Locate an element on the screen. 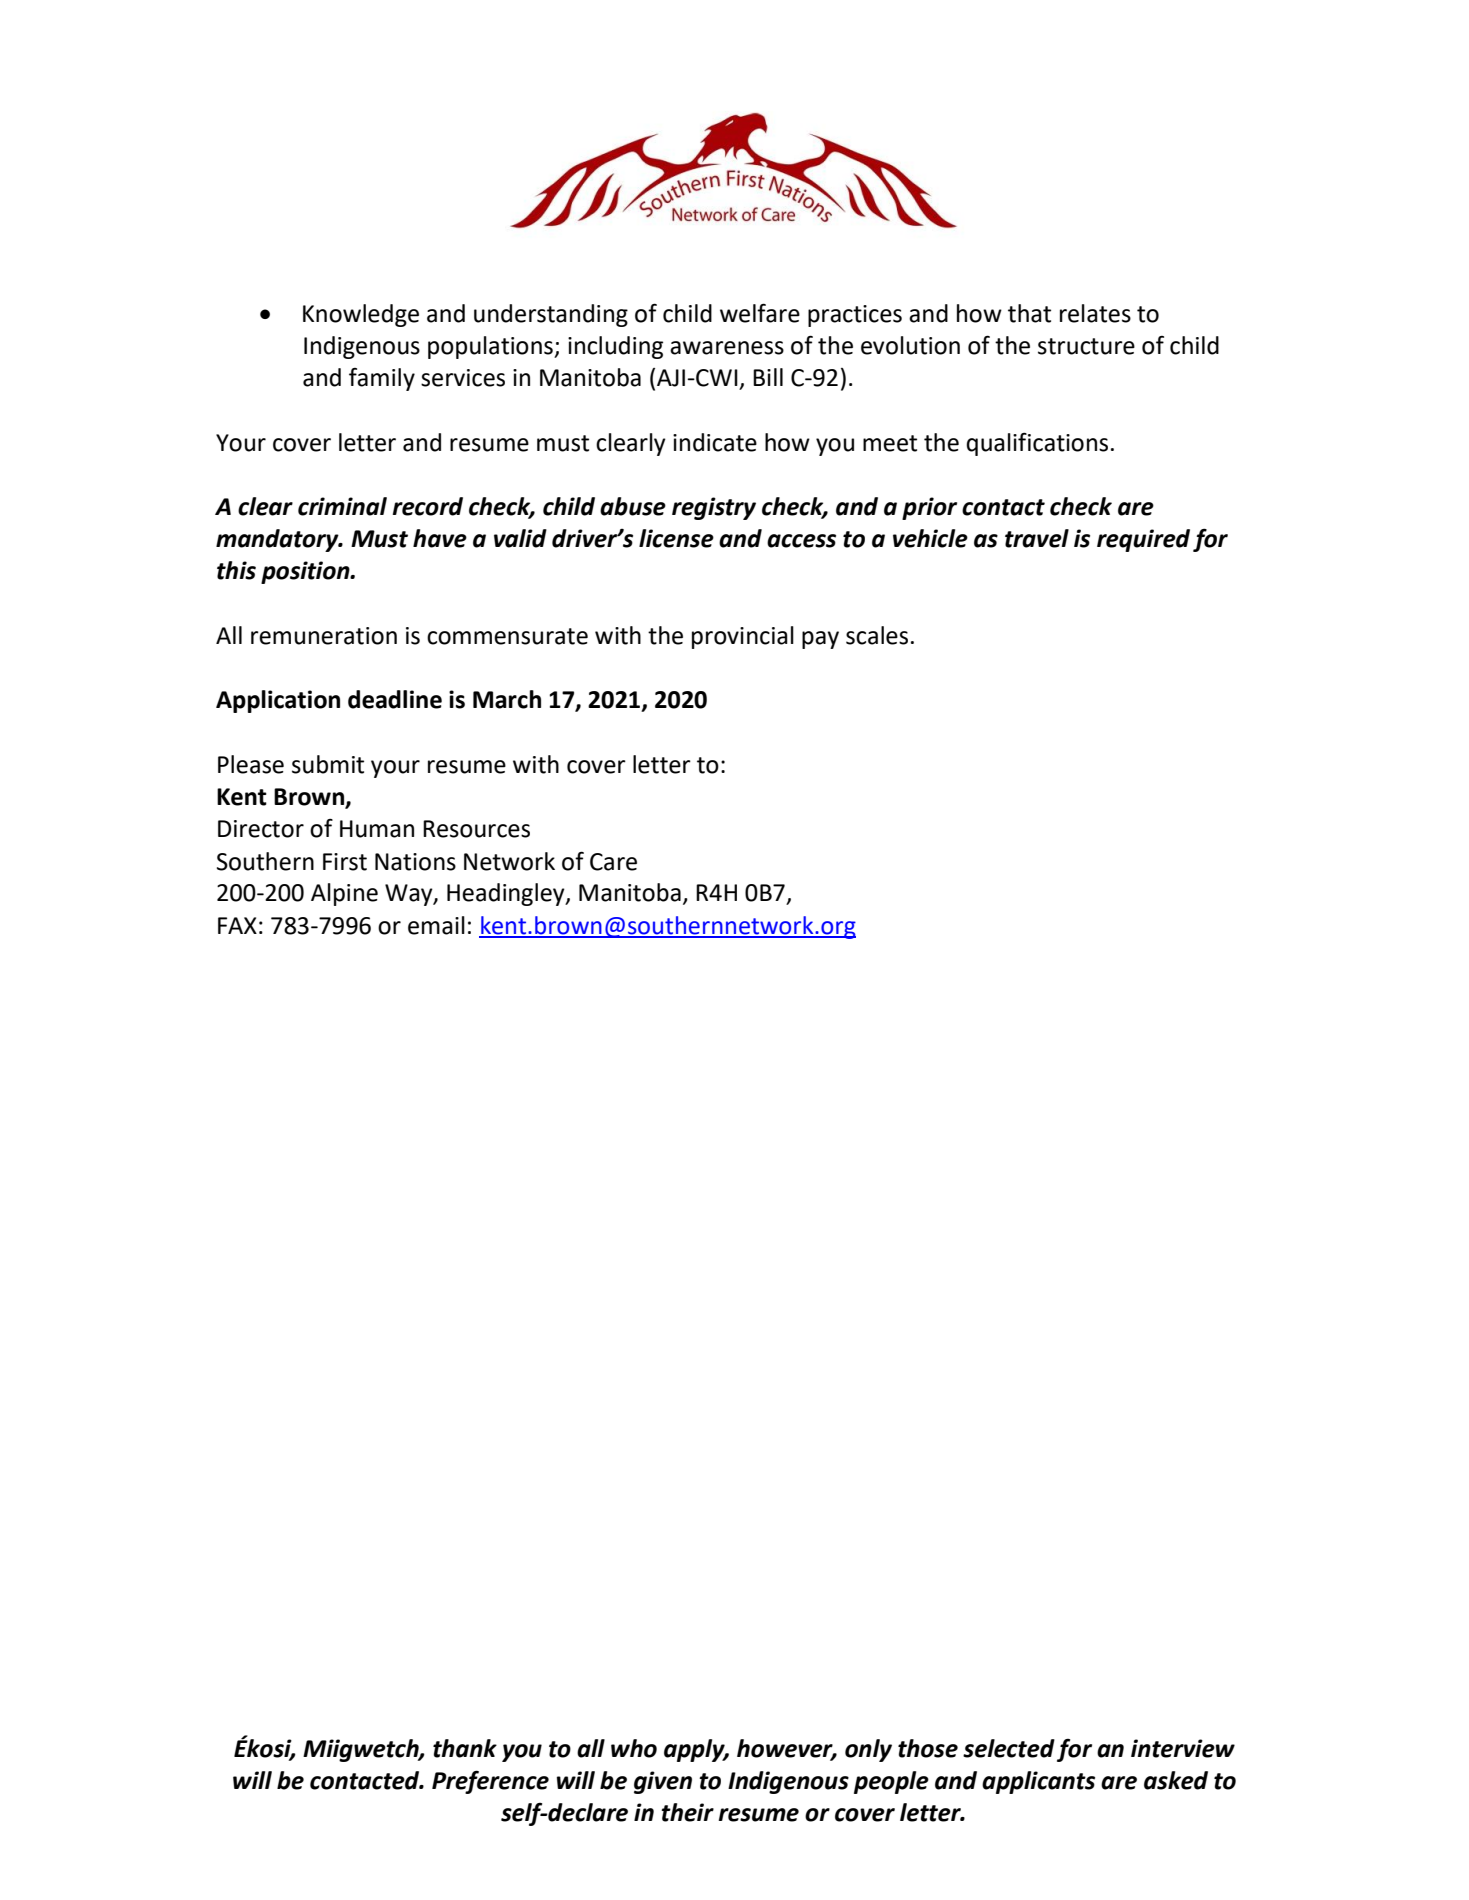 The image size is (1469, 1900). awareness is located at coordinates (727, 348).
